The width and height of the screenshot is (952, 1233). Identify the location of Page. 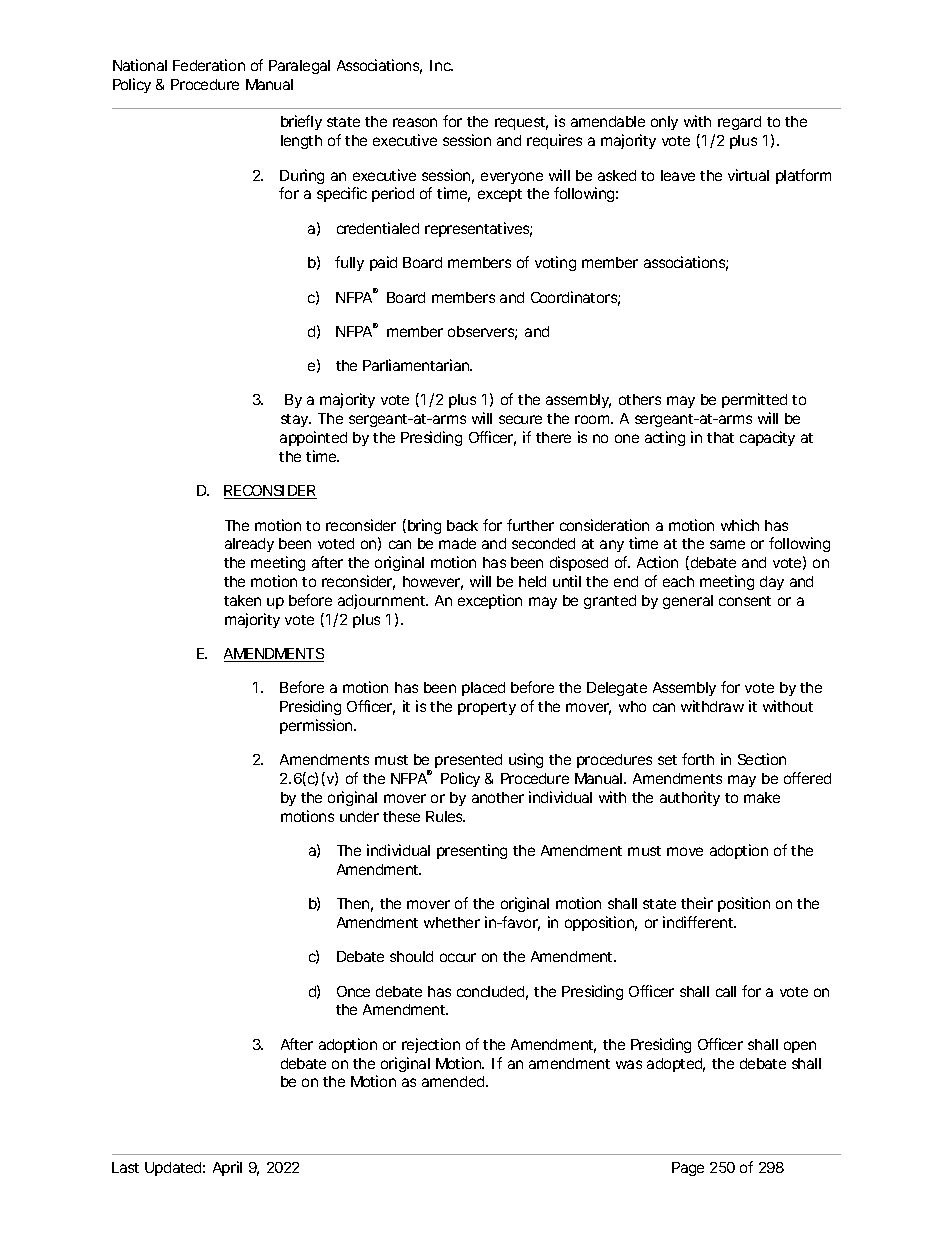
(688, 1169).
